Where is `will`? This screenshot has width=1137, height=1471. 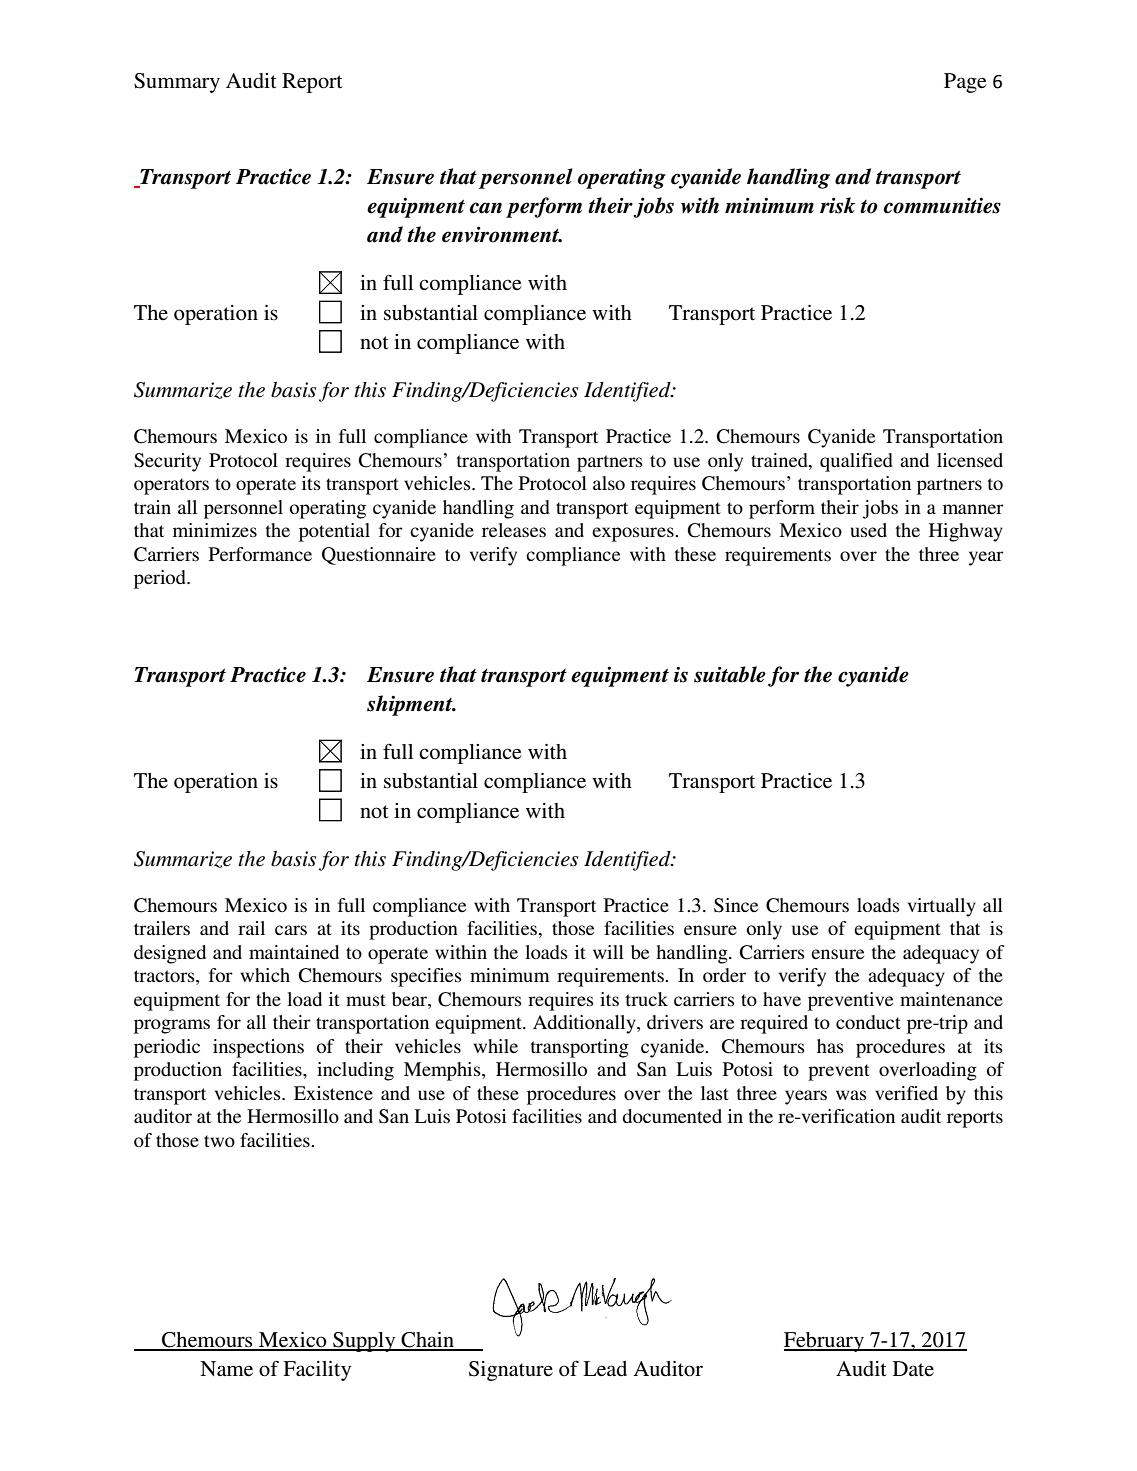 will is located at coordinates (608, 952).
